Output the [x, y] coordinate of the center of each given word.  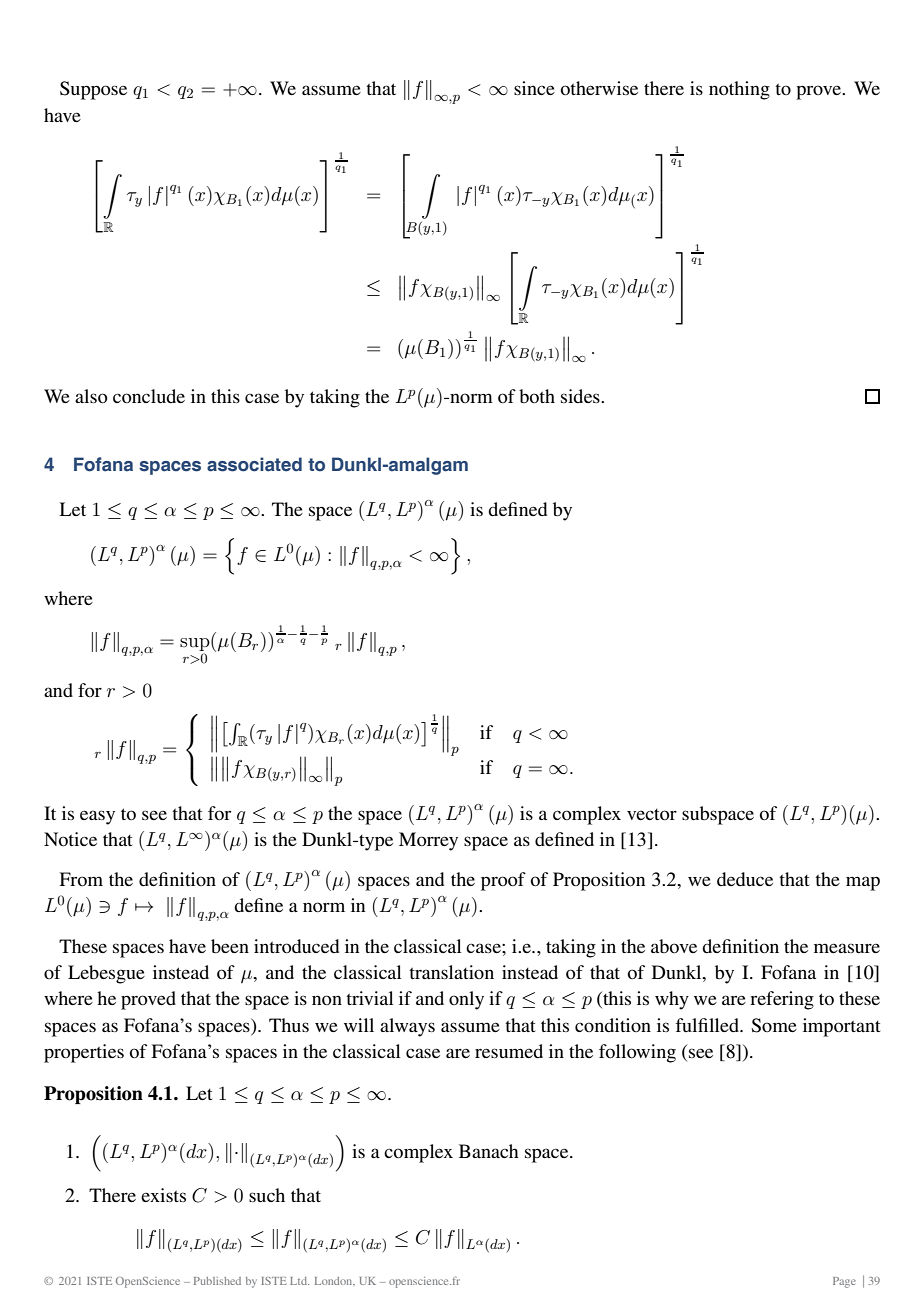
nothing [739, 90]
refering [782, 1000]
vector [652, 814]
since [534, 88]
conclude [149, 396]
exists [163, 1195]
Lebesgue [106, 974]
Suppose [93, 90]
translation [451, 972]
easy [97, 817]
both [537, 396]
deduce [745, 879]
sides [581, 396]
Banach [489, 1151]
